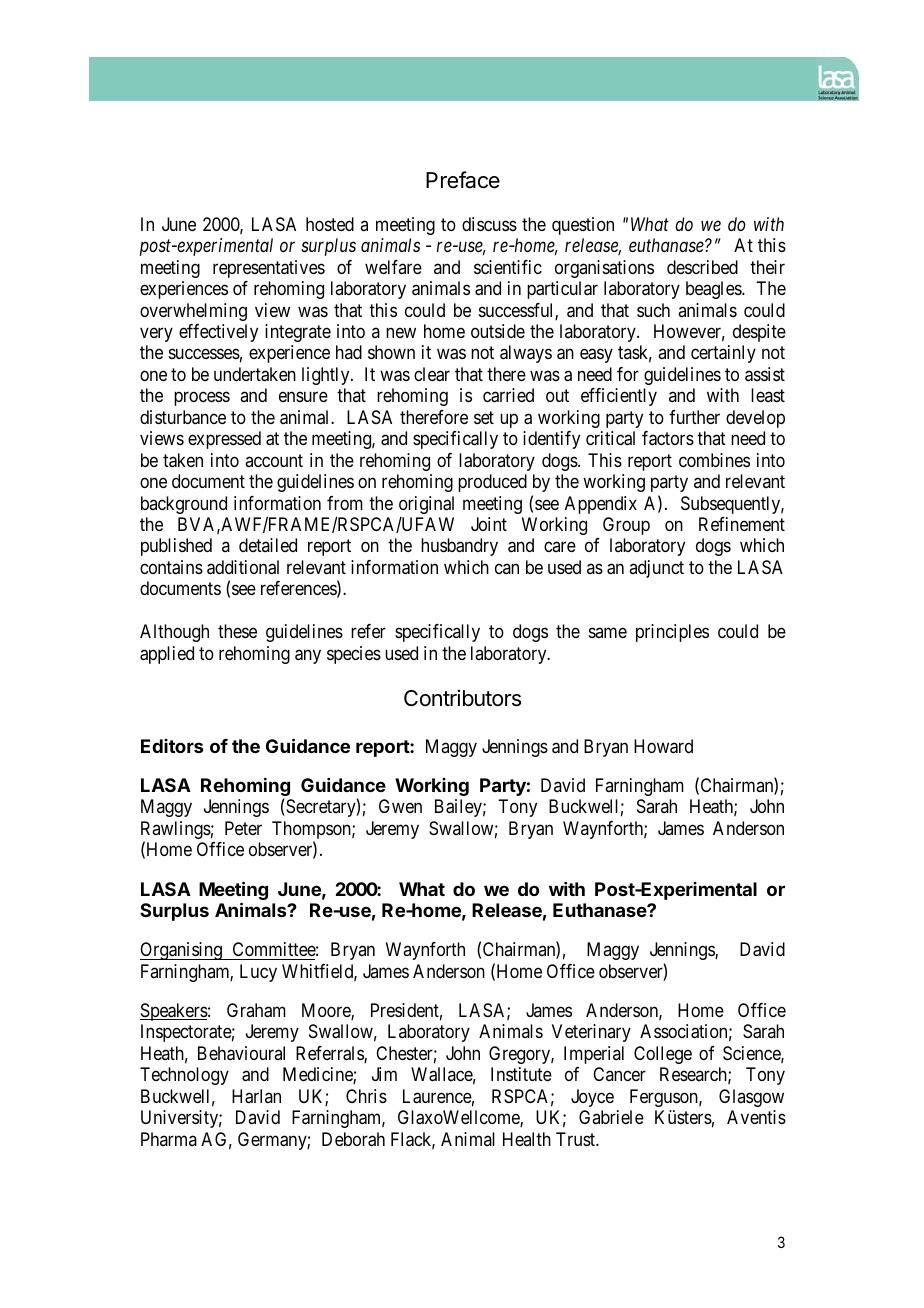 This screenshot has width=924, height=1308. What do you see at coordinates (489, 224) in the screenshot?
I see `discuss` at bounding box center [489, 224].
